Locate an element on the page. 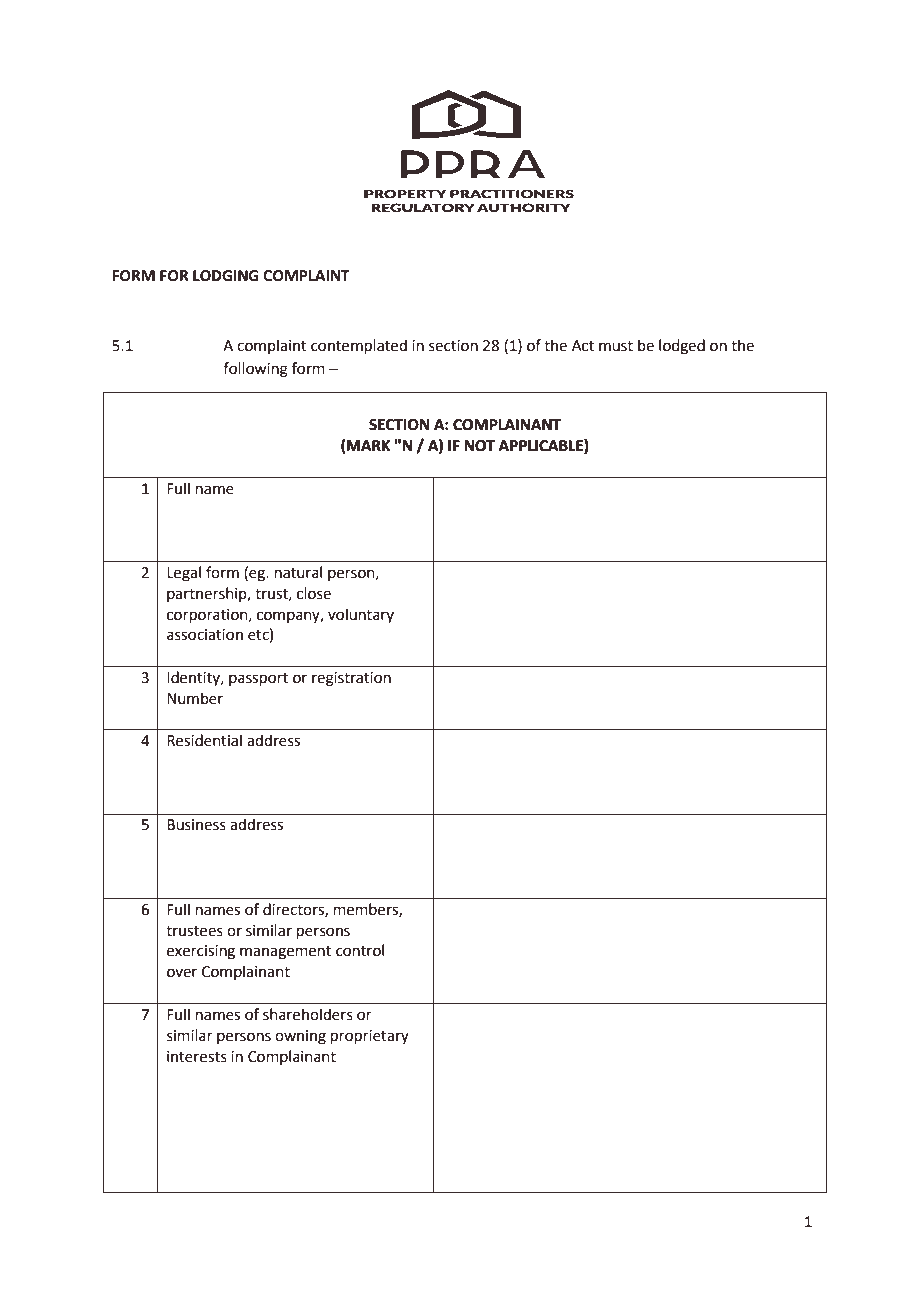 This page has height=1308, width=924. natural is located at coordinates (298, 572).
